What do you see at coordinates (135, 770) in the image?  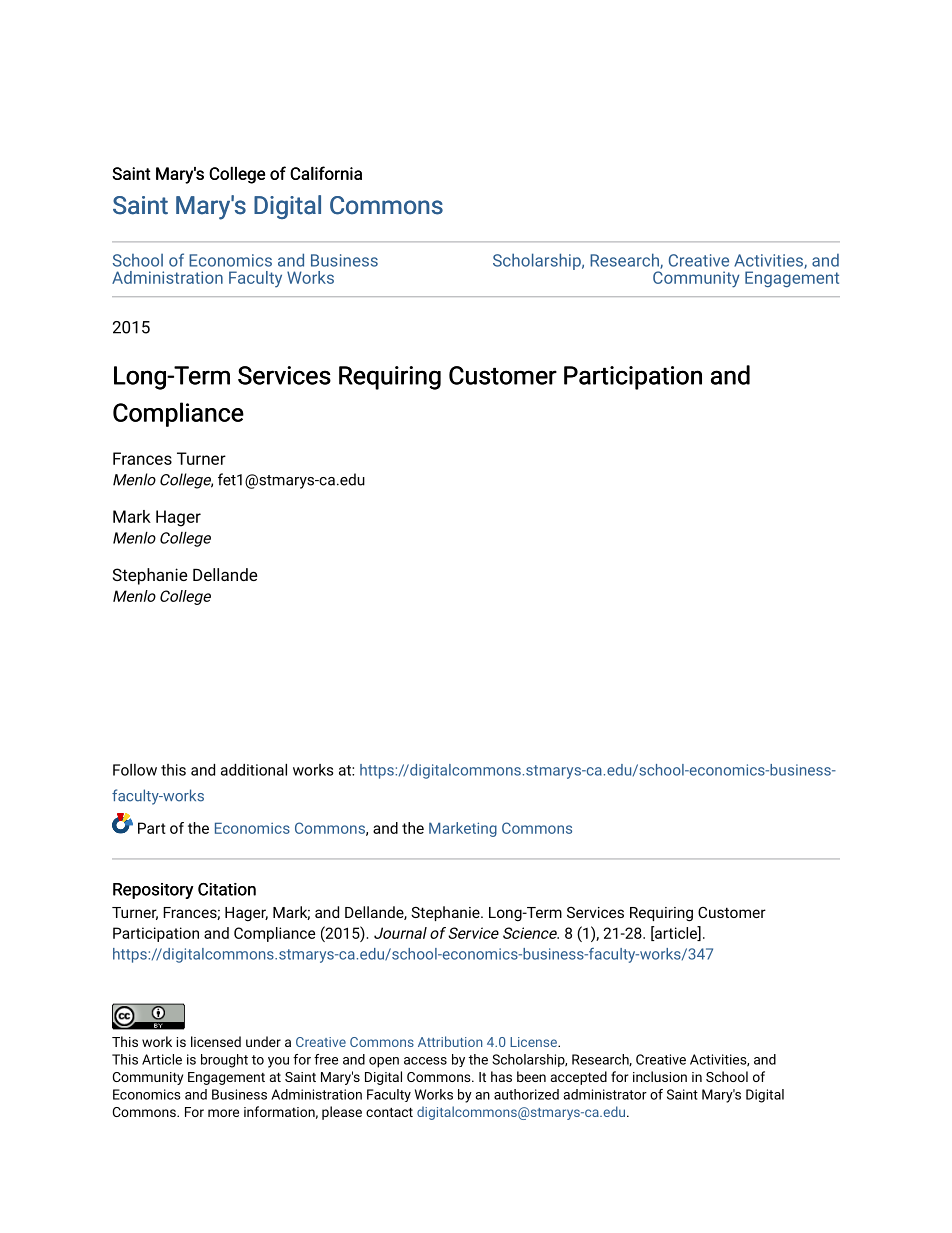 I see `Follow` at bounding box center [135, 770].
